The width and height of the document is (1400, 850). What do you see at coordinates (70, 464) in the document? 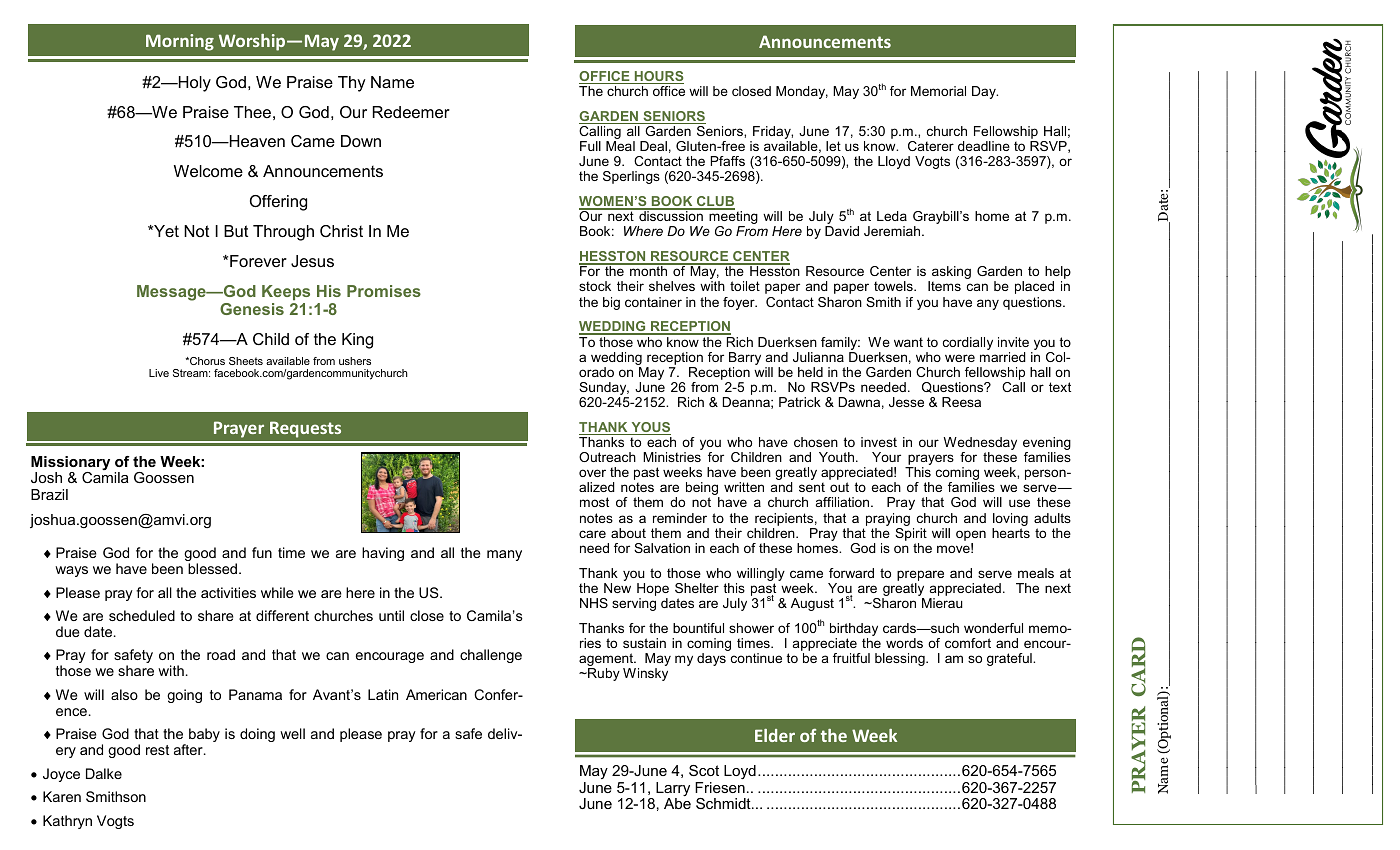
I see `Missionary` at bounding box center [70, 464].
